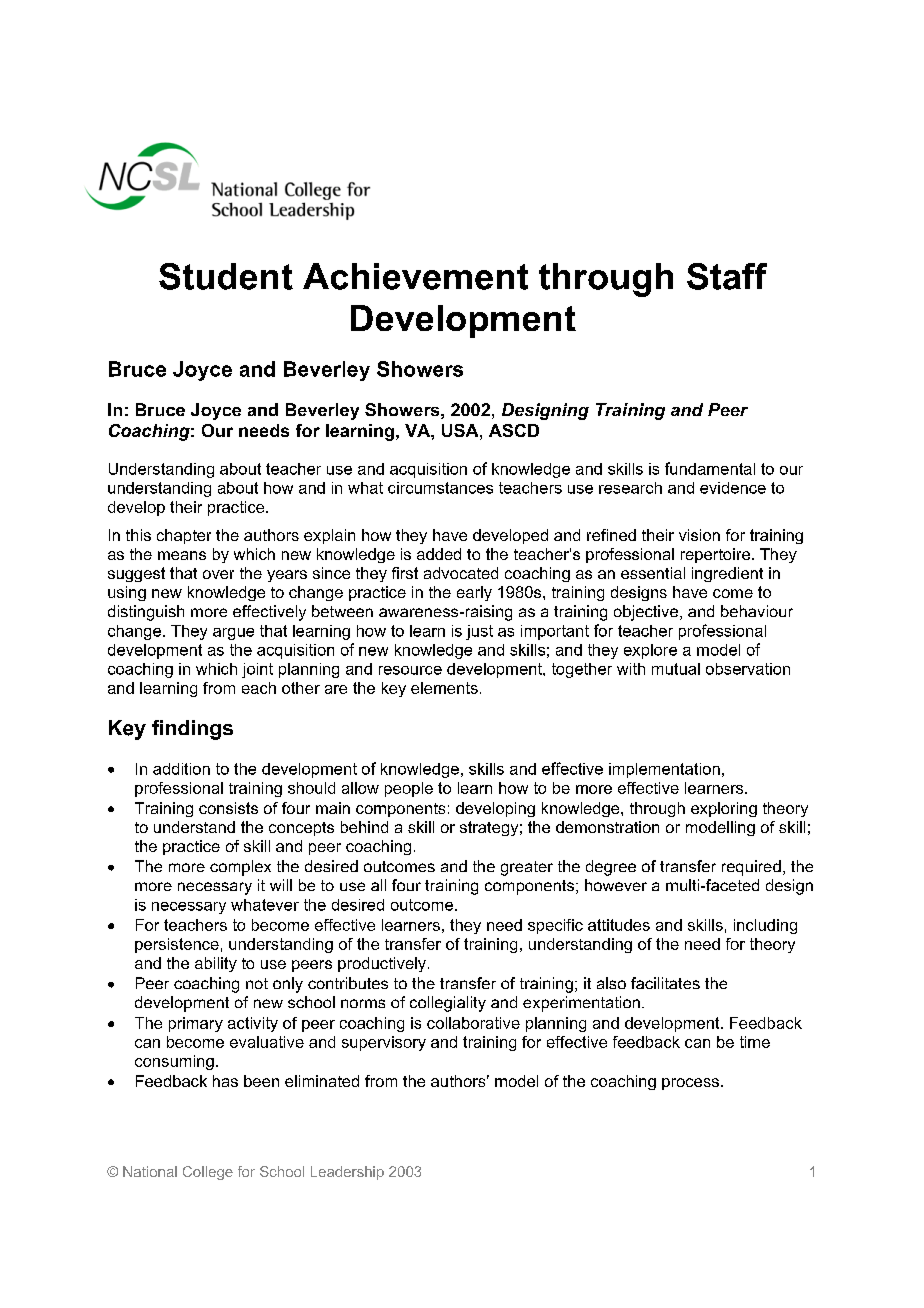 This page has width=924, height=1308. Describe the element at coordinates (727, 276) in the page. I see `Staff` at that location.
